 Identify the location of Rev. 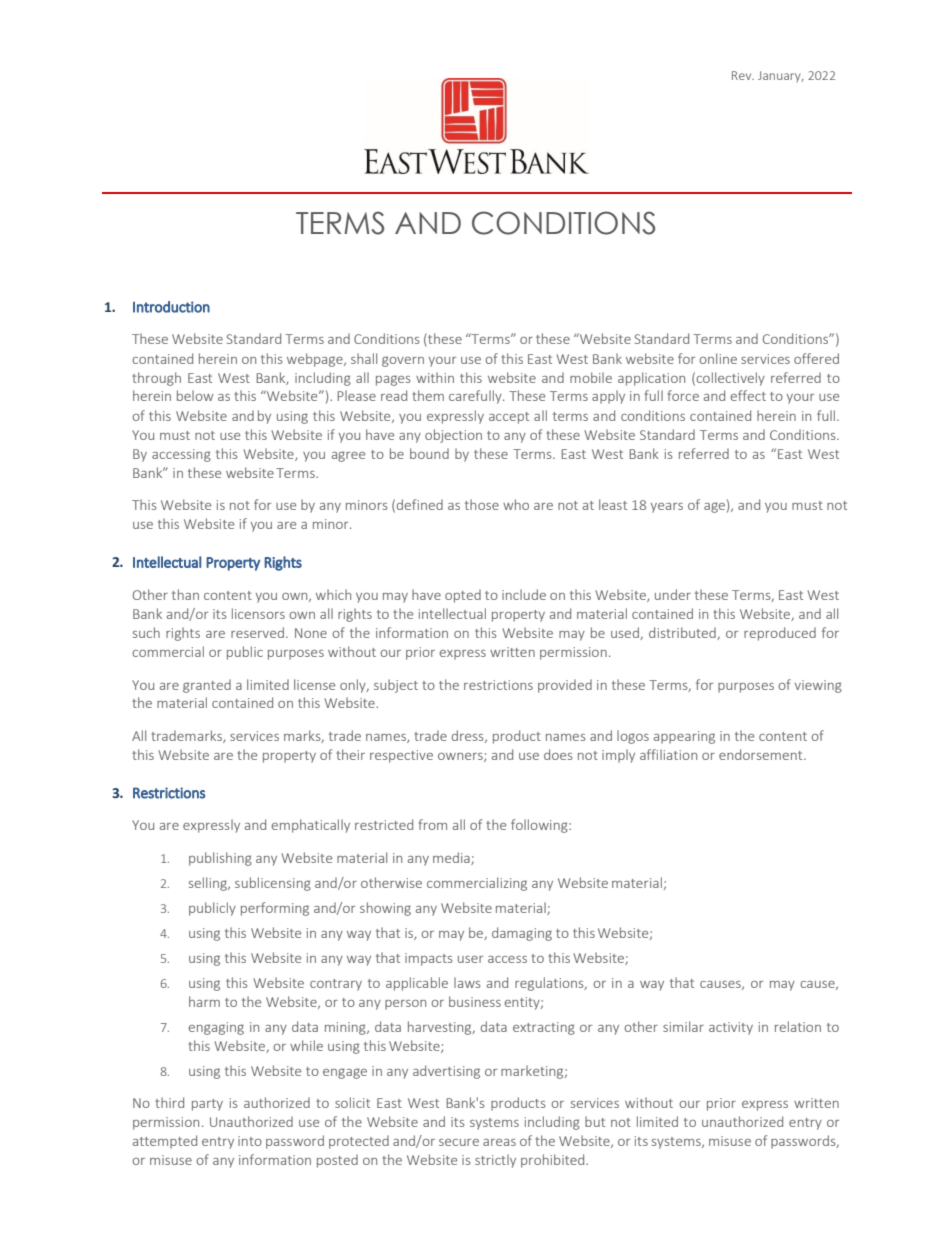
(743, 75).
